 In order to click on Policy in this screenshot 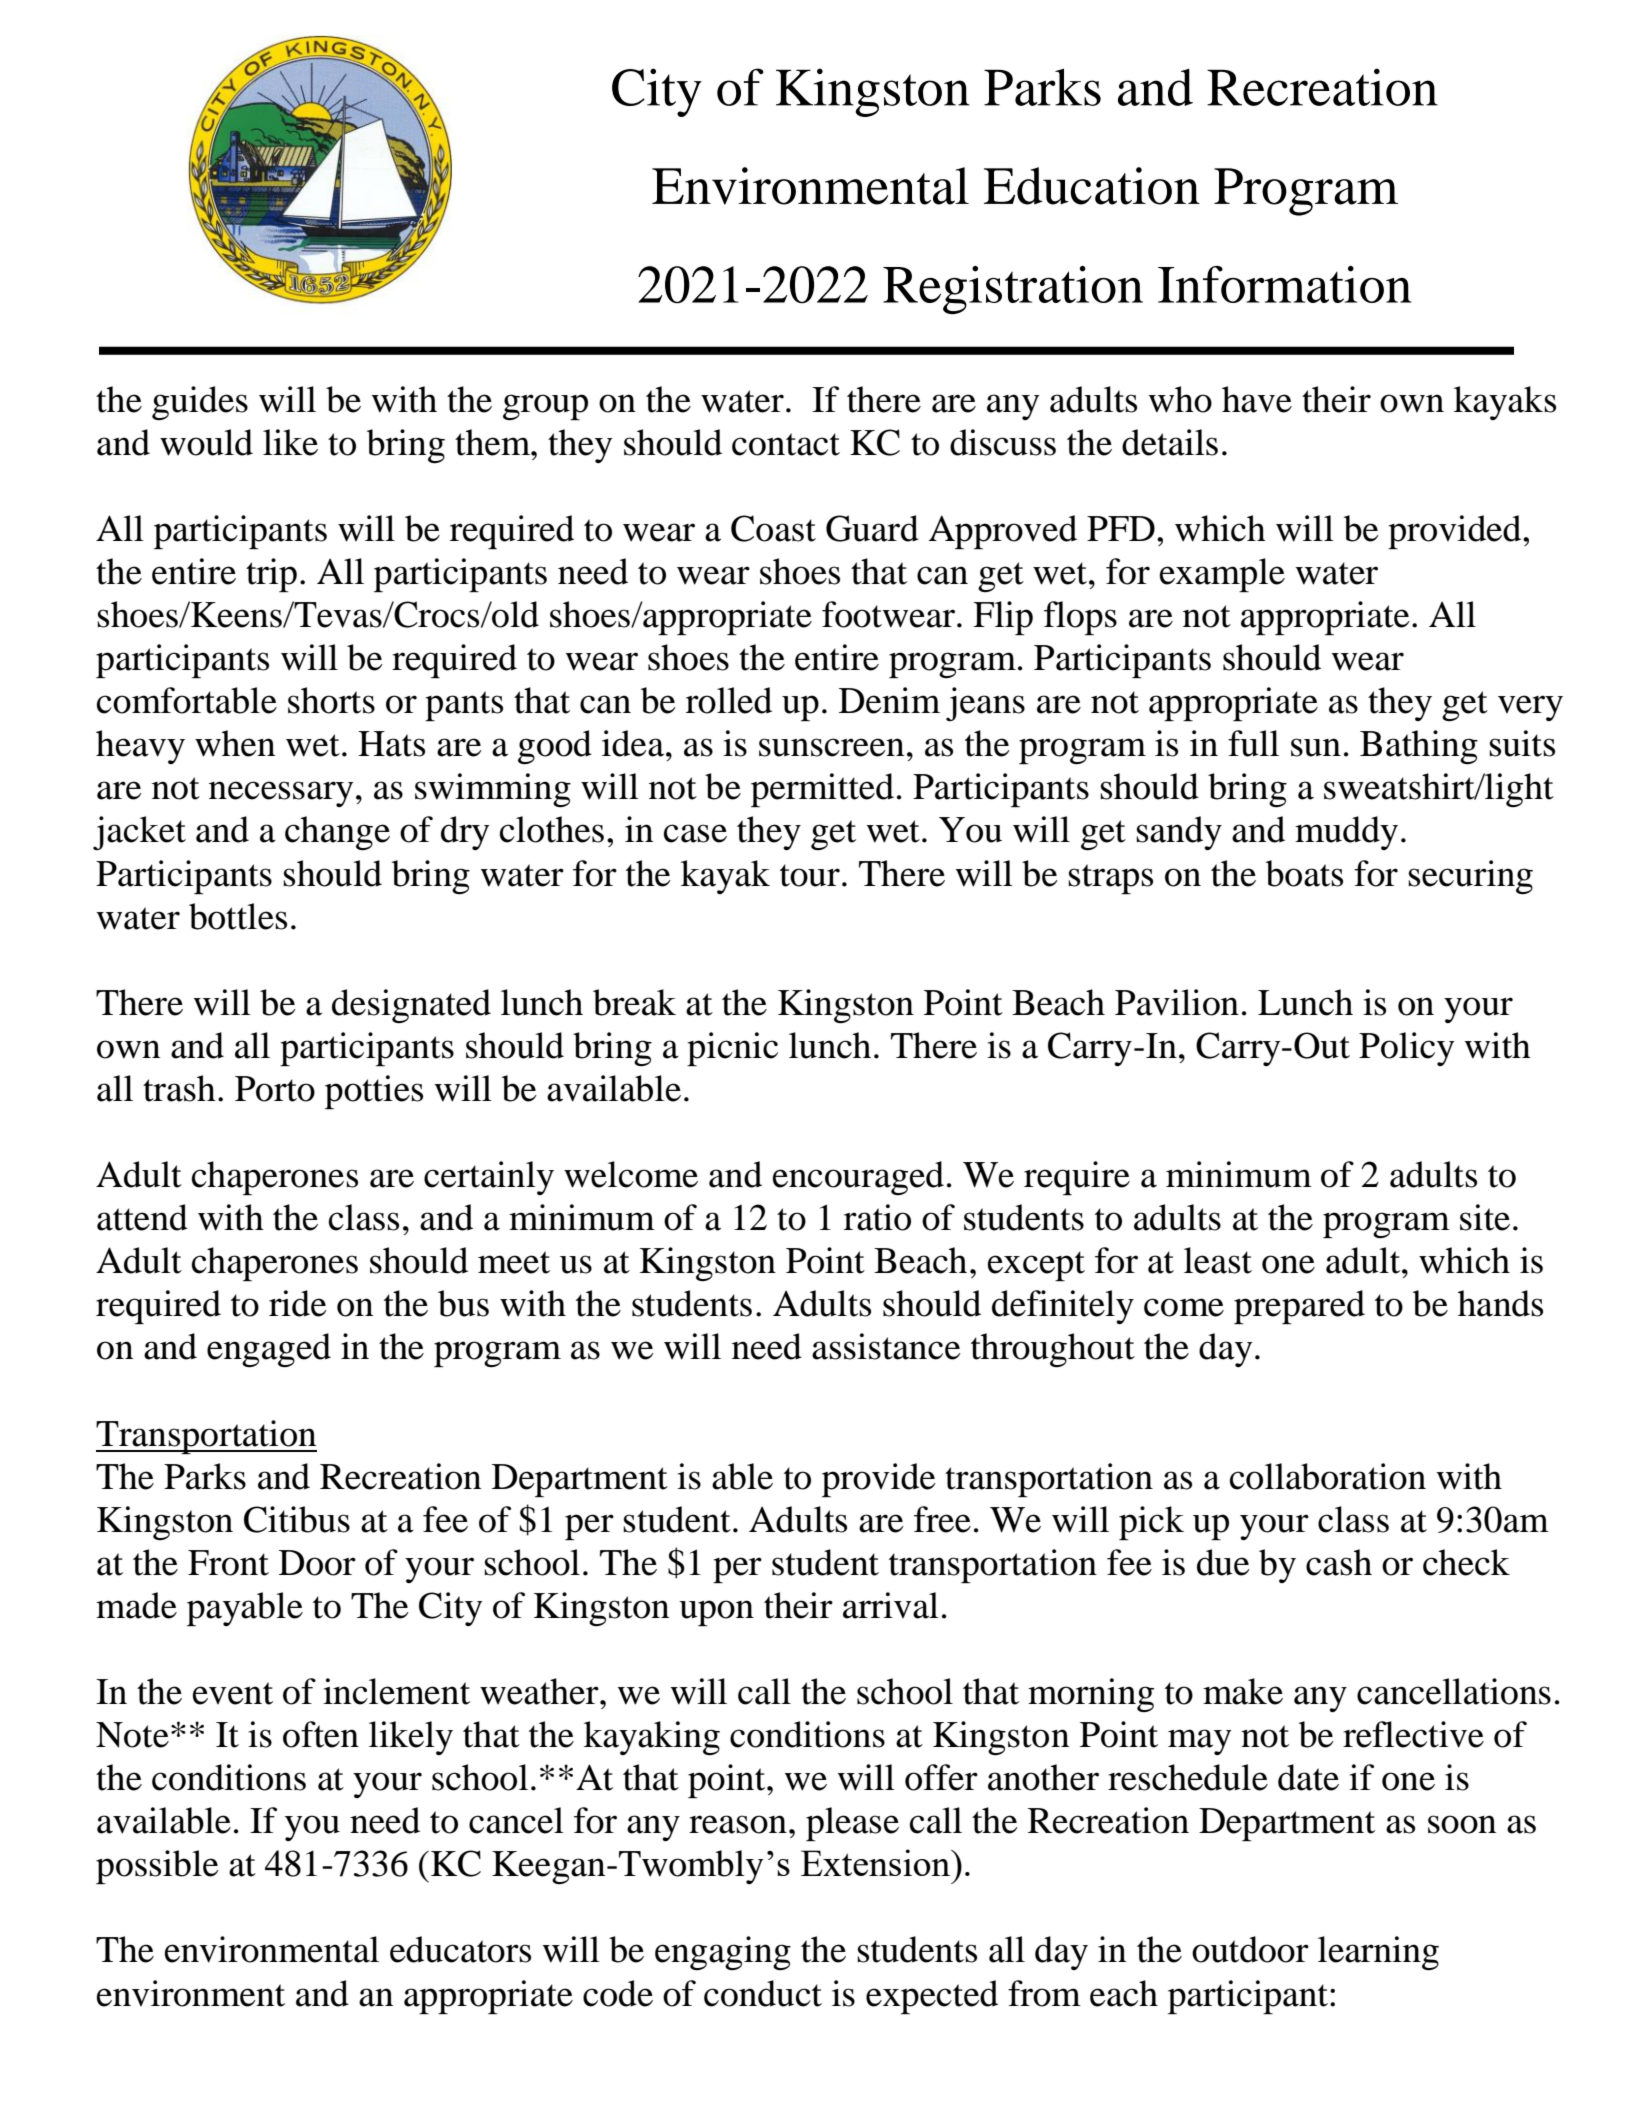, I will do `click(1406, 1049)`.
